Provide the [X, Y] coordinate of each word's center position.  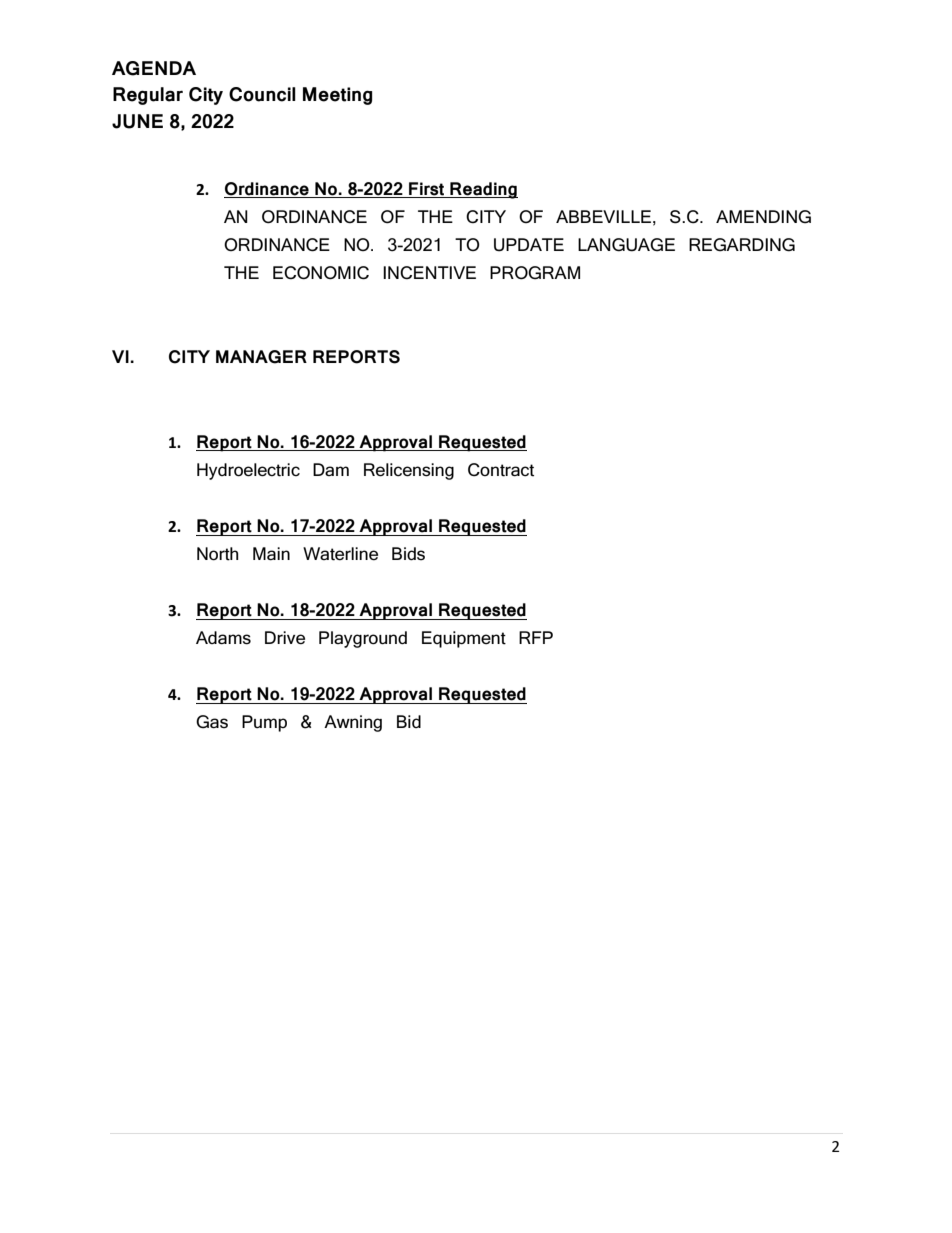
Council [262, 94]
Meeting [337, 96]
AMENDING [763, 217]
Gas [212, 722]
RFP [536, 637]
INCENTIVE [429, 273]
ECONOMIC [321, 273]
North [218, 554]
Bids [408, 554]
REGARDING [742, 245]
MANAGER [261, 357]
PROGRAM [535, 273]
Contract [501, 470]
